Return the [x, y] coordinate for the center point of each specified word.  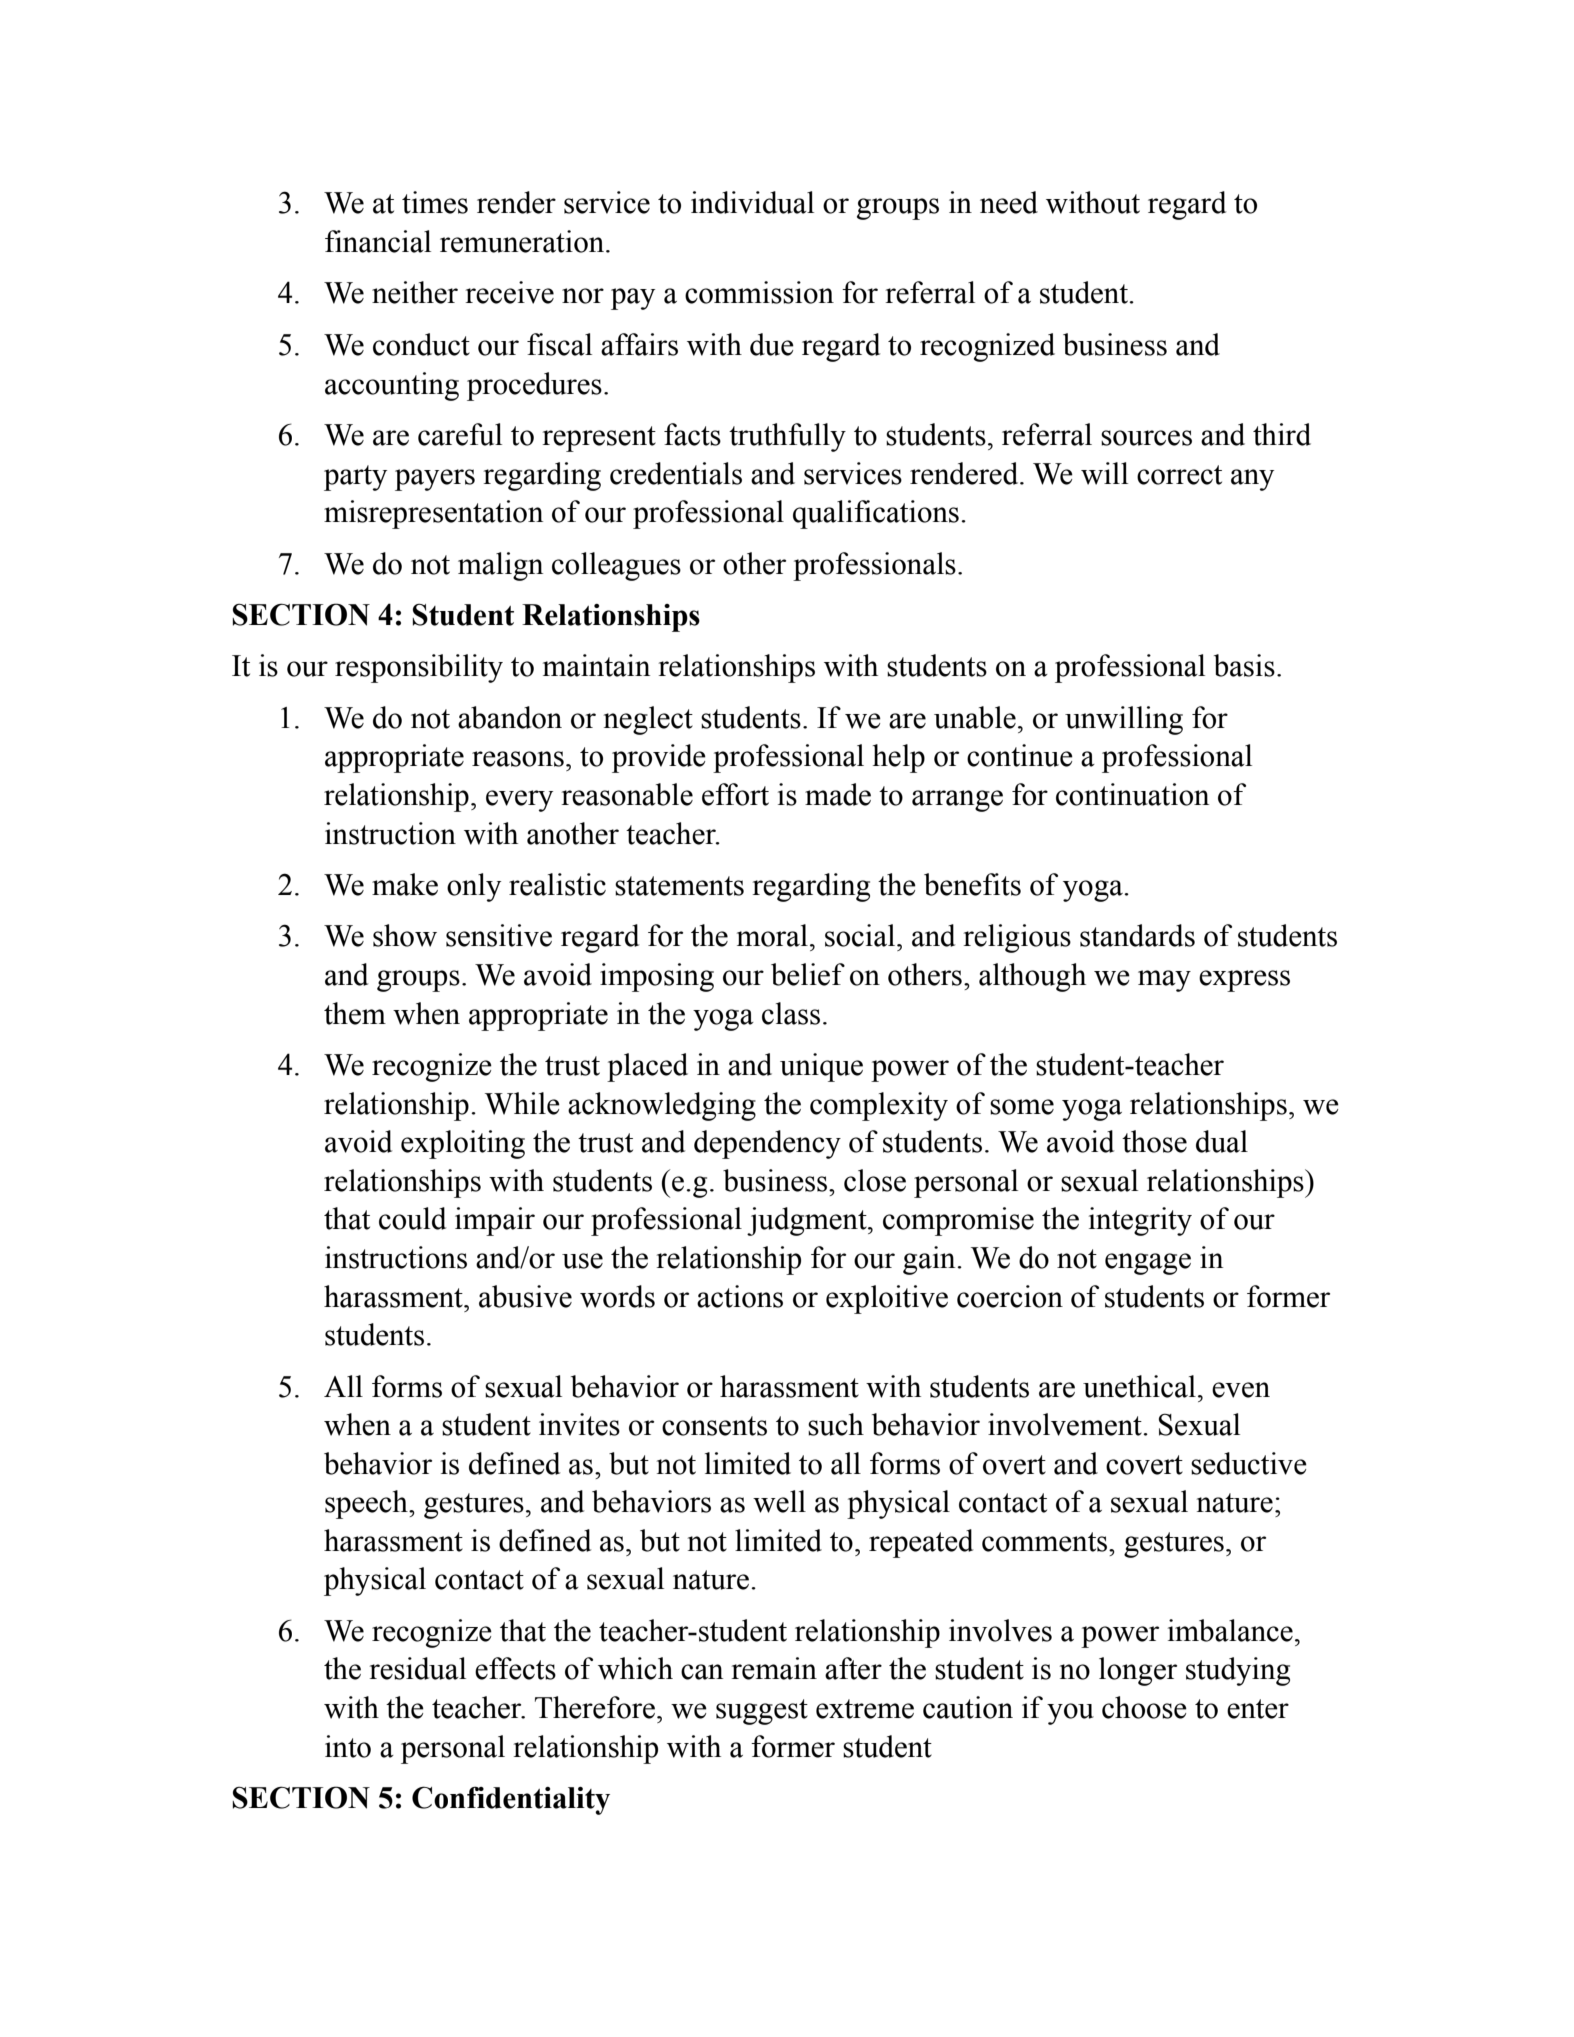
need [1009, 202]
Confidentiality [511, 1800]
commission [759, 292]
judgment [808, 1221]
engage [1148, 1264]
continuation [1132, 794]
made [838, 794]
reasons [518, 759]
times [435, 202]
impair [495, 1221]
